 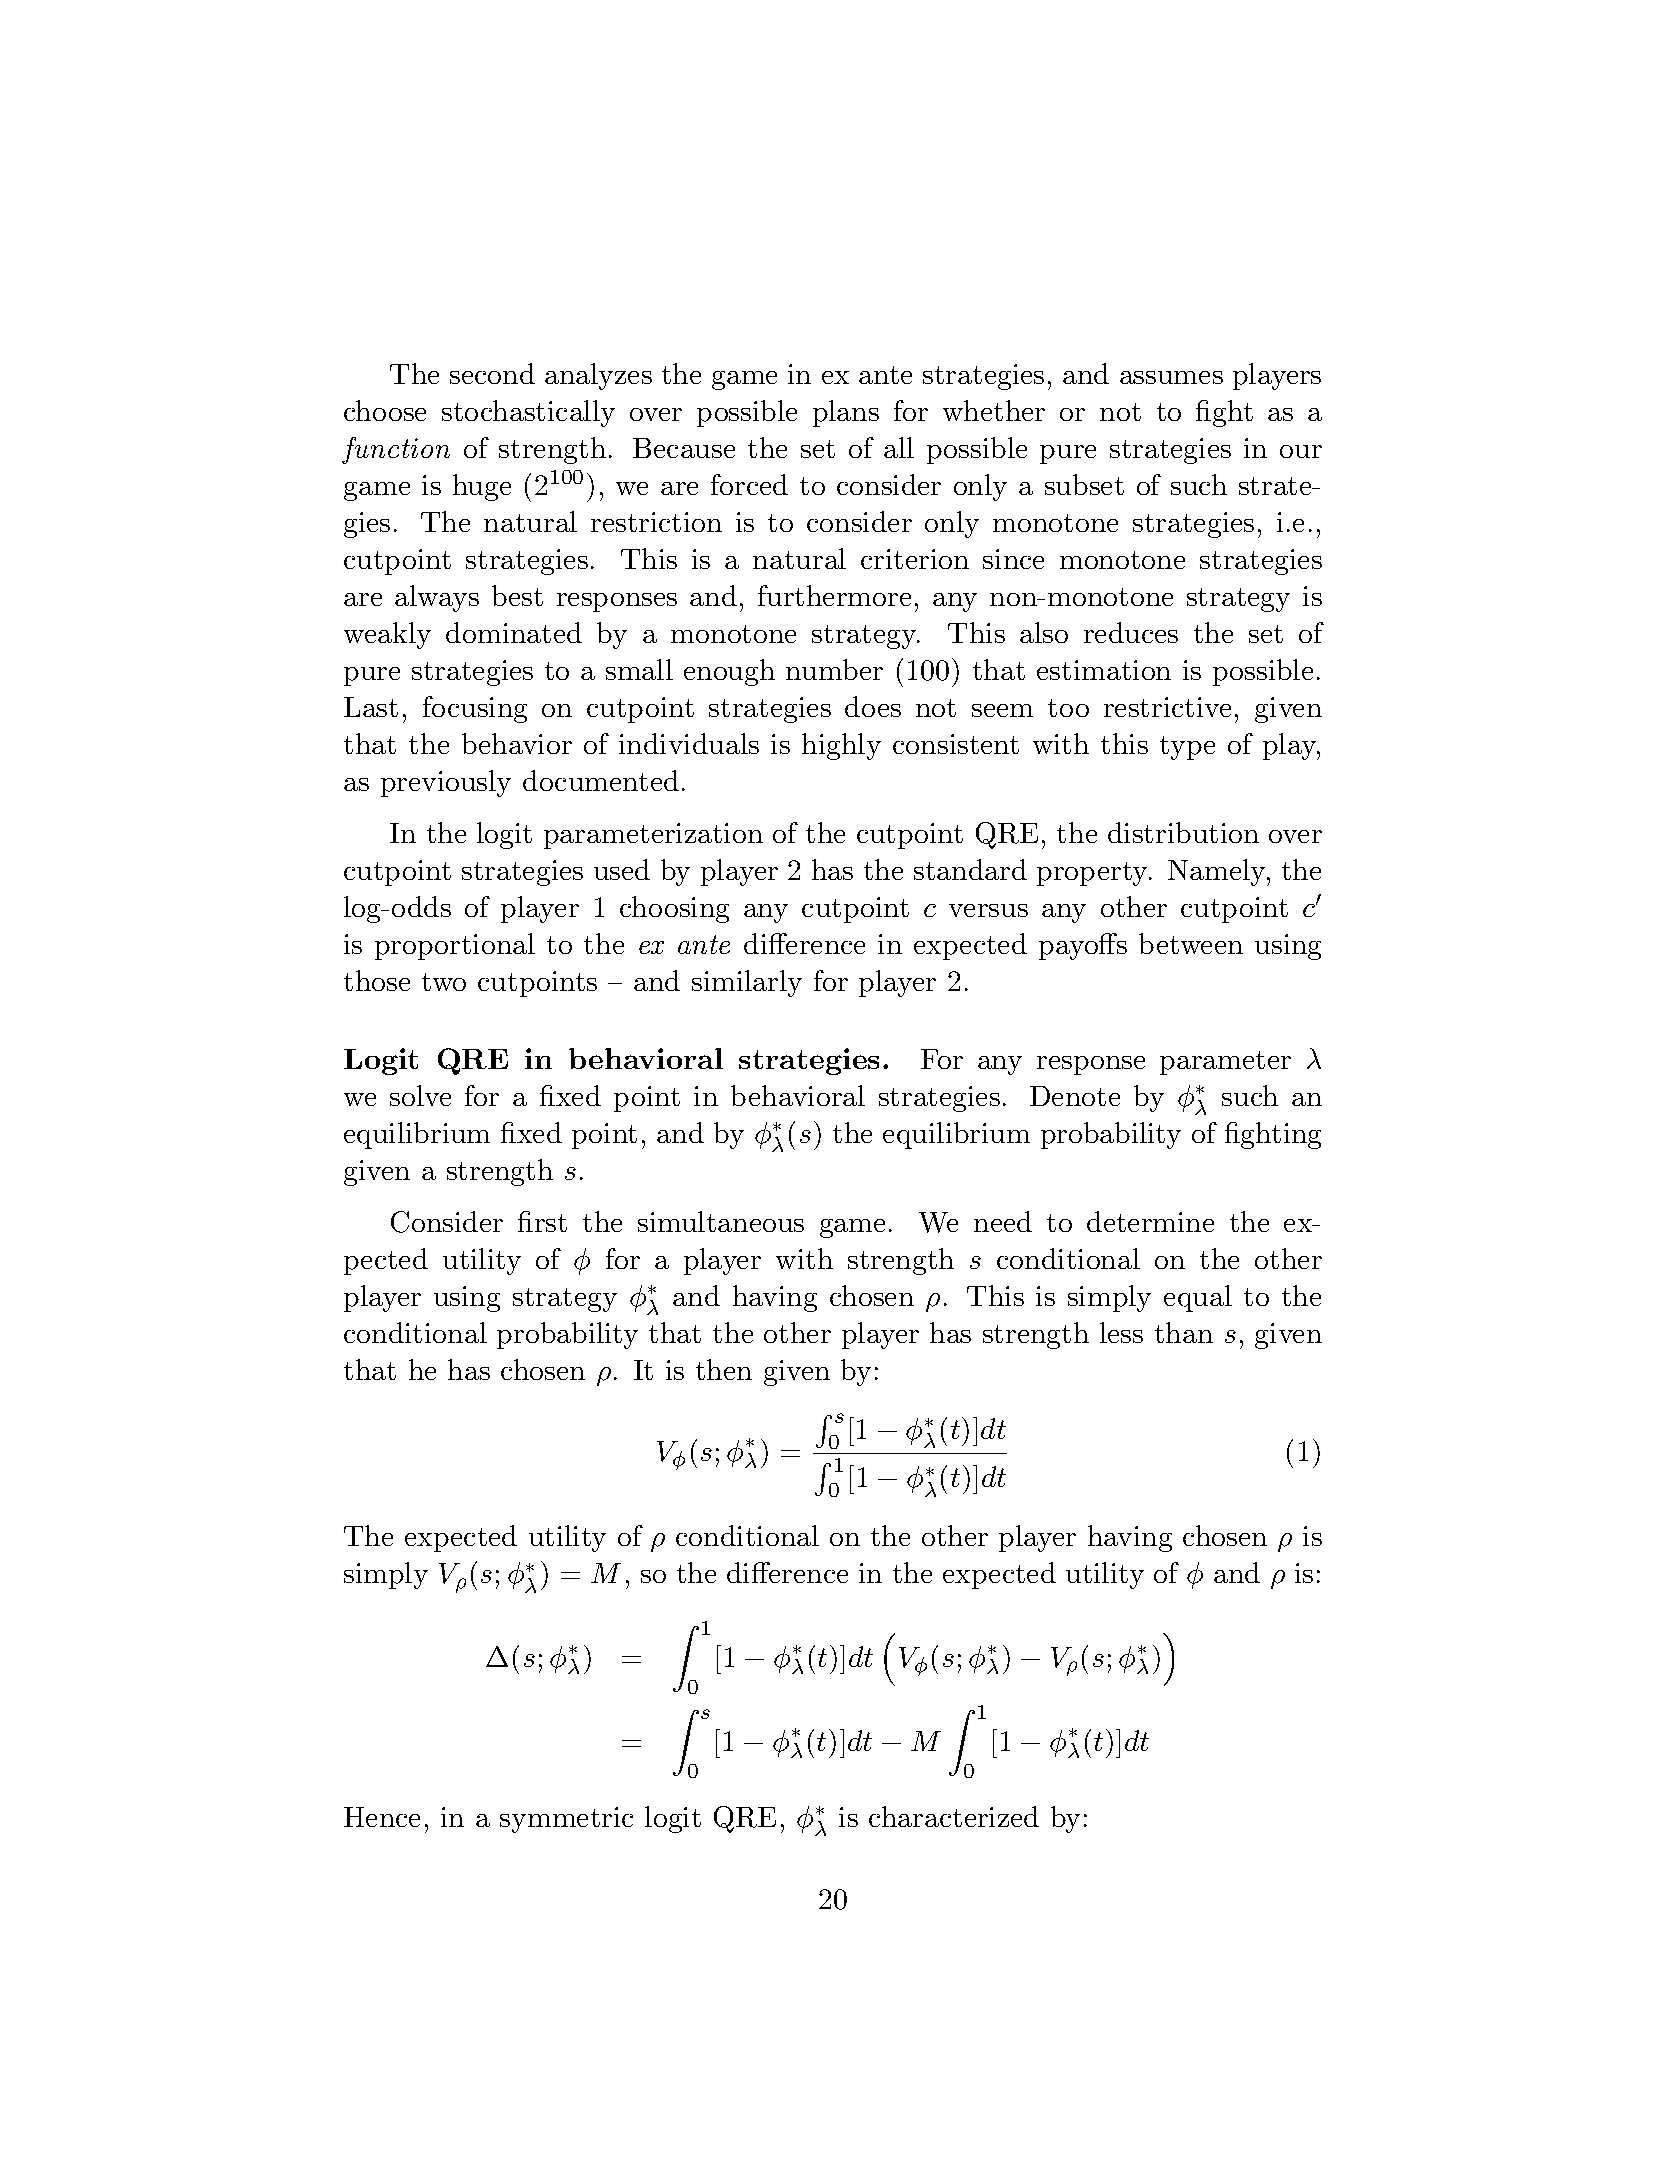 What do you see at coordinates (954, 1816) in the screenshot?
I see `characterized` at bounding box center [954, 1816].
